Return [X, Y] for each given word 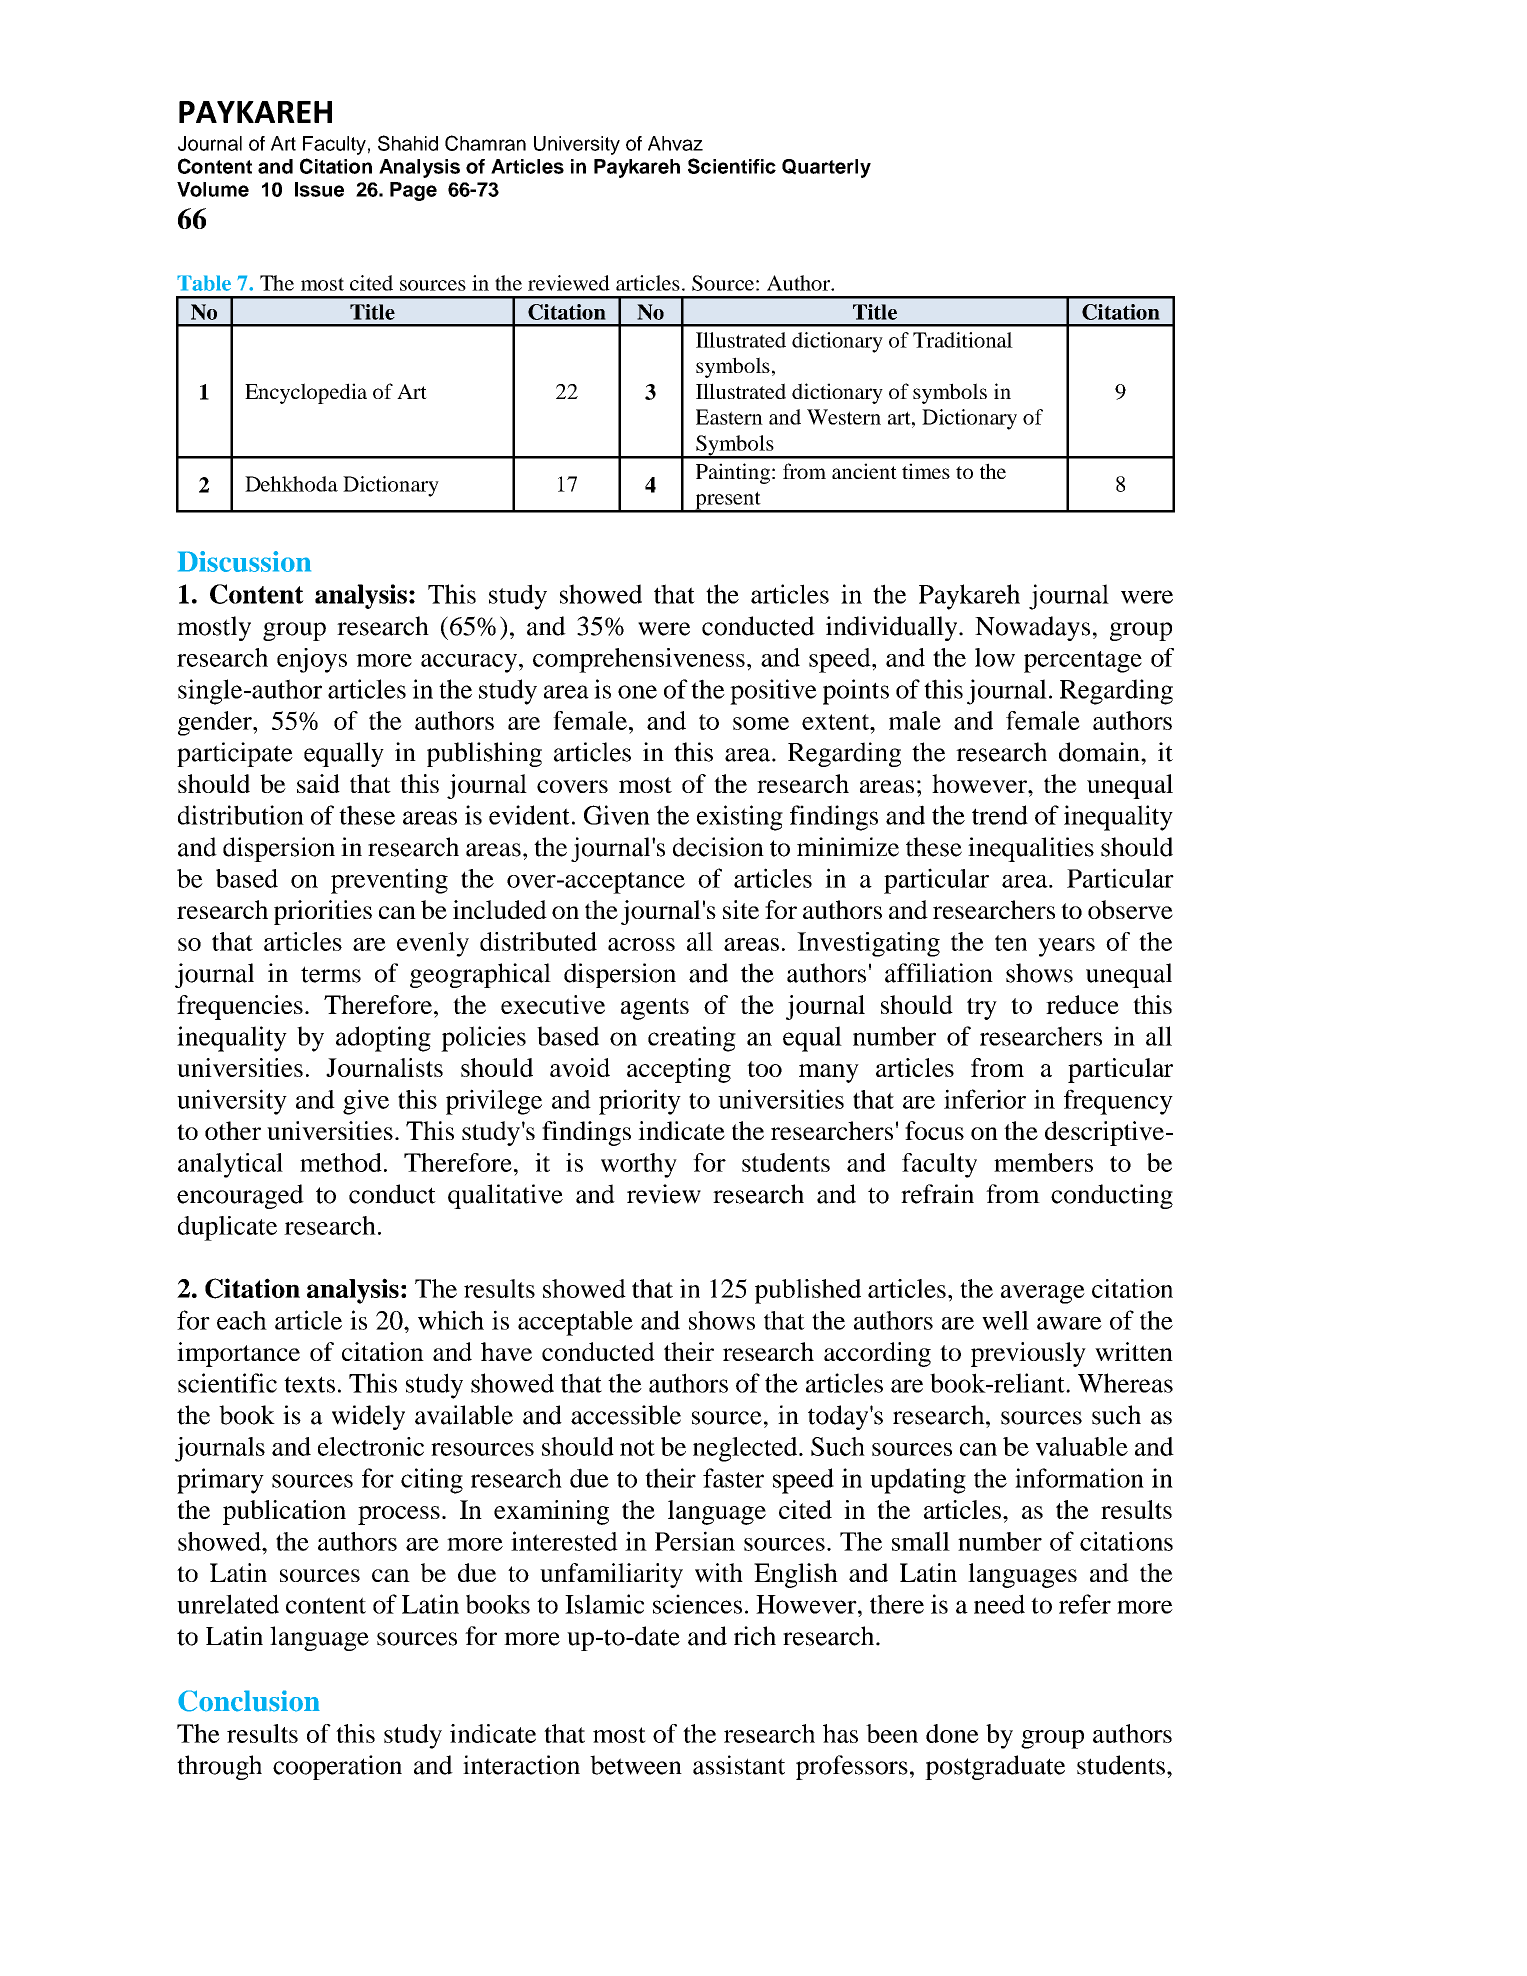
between [636, 1765]
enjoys [312, 660]
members [1043, 1162]
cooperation [337, 1767]
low [995, 657]
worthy [639, 1165]
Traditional [963, 340]
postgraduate [995, 1767]
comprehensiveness [639, 660]
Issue [319, 189]
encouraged [240, 1196]
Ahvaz [675, 143]
